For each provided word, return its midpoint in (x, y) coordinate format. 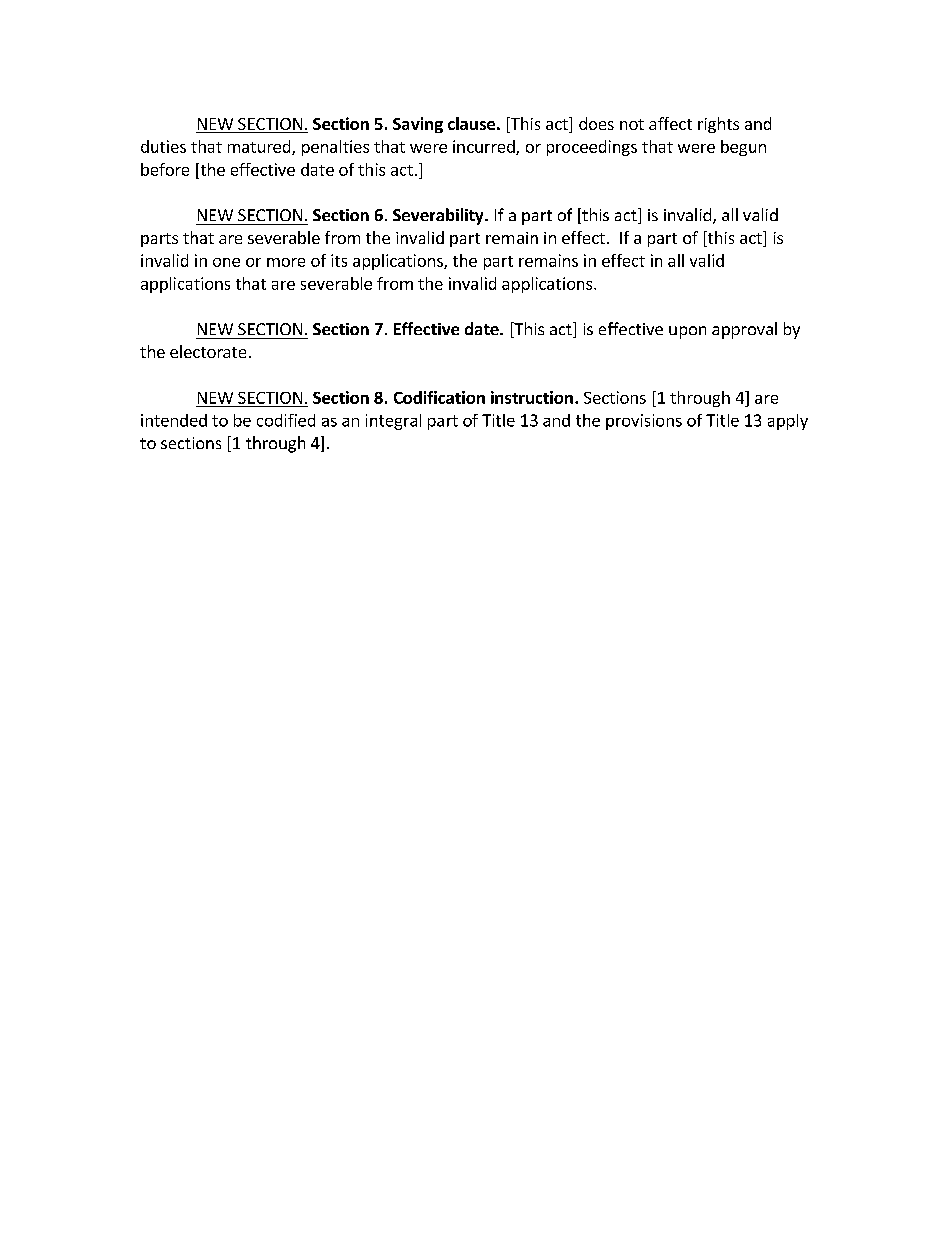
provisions (644, 422)
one (226, 262)
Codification (439, 397)
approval (744, 330)
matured (260, 147)
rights (718, 125)
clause (471, 123)
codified (286, 420)
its (339, 260)
